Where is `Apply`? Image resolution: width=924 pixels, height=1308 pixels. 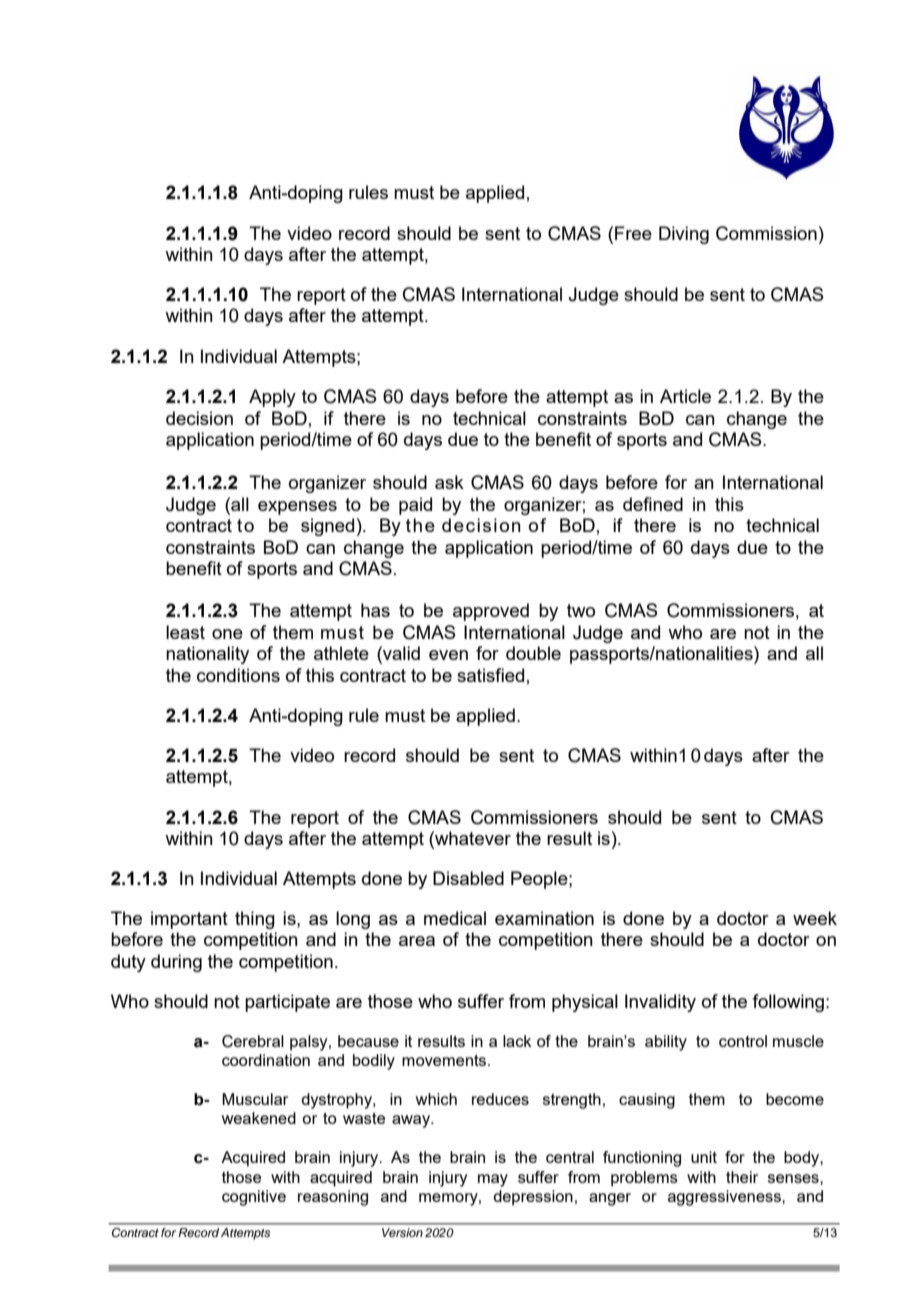 Apply is located at coordinates (272, 398).
